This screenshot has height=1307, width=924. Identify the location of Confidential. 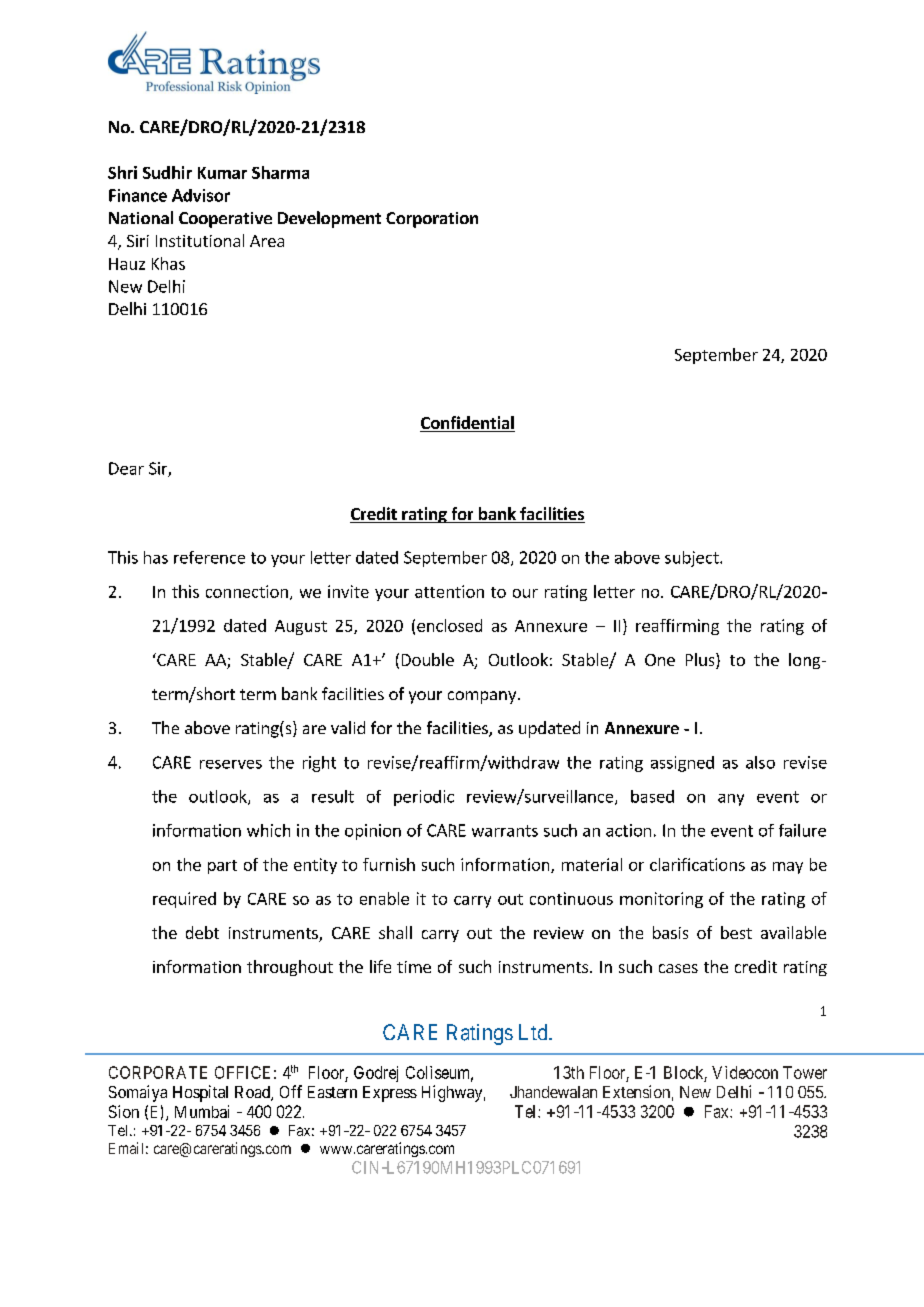
(467, 424).
